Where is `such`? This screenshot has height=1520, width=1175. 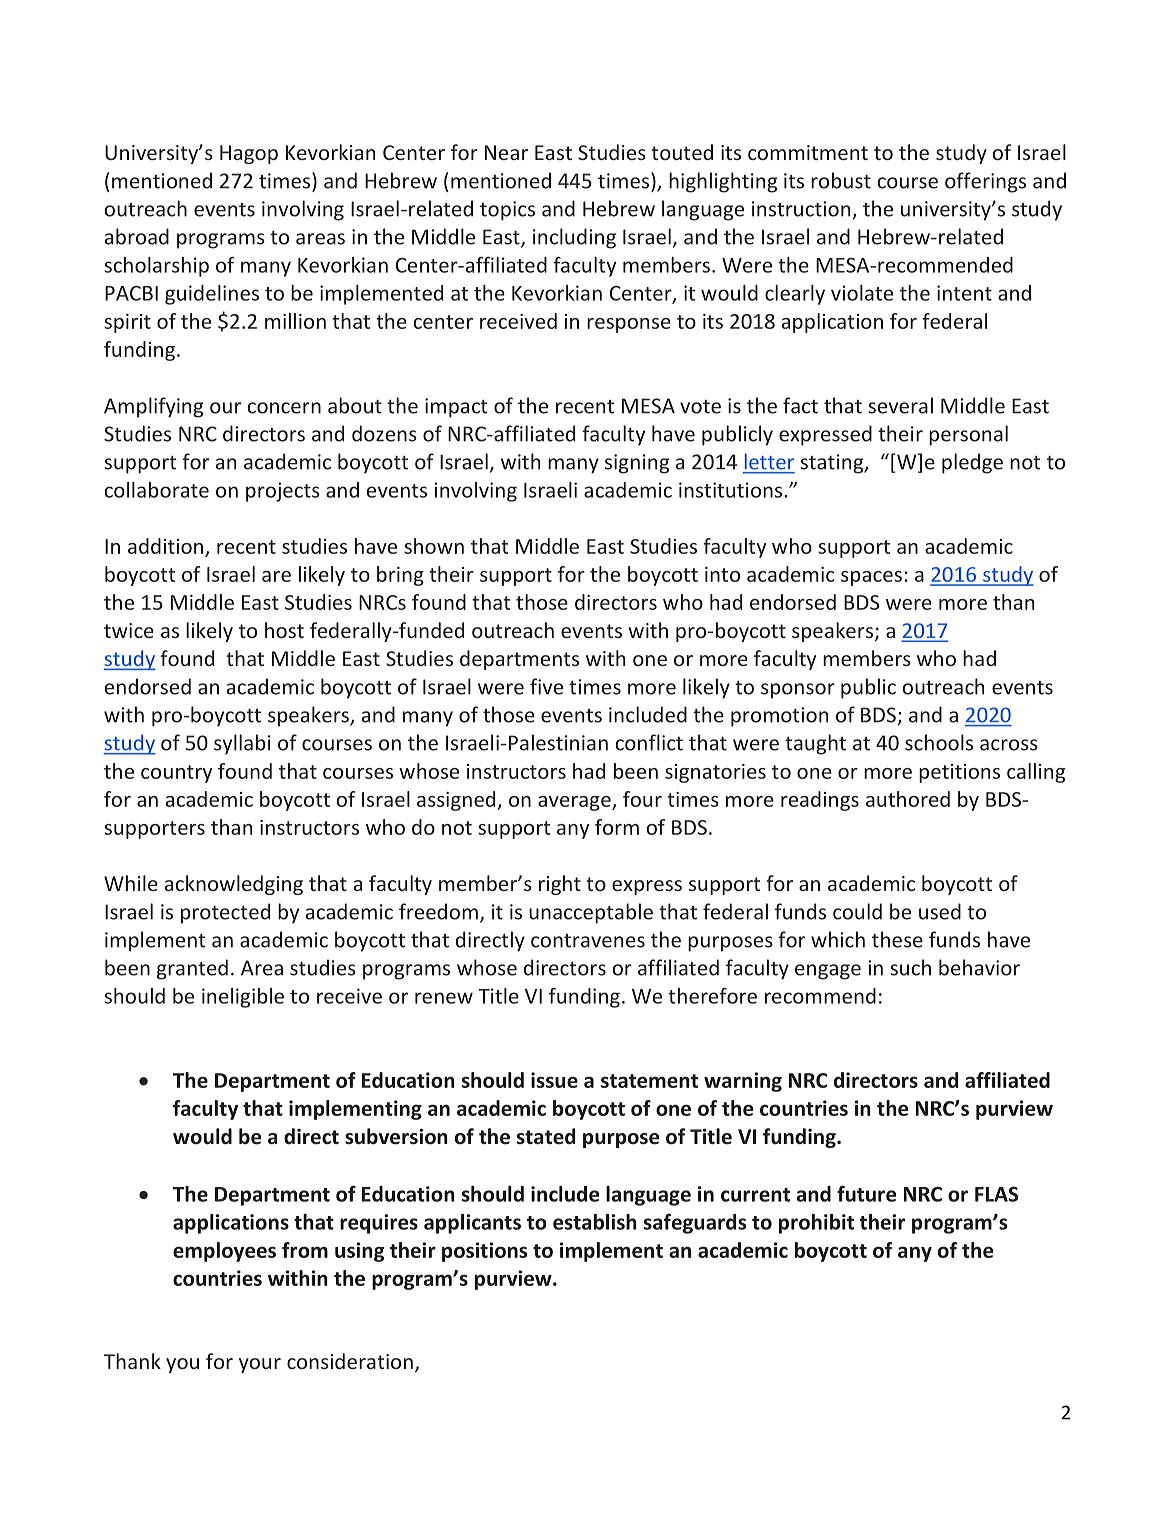
such is located at coordinates (910, 967).
